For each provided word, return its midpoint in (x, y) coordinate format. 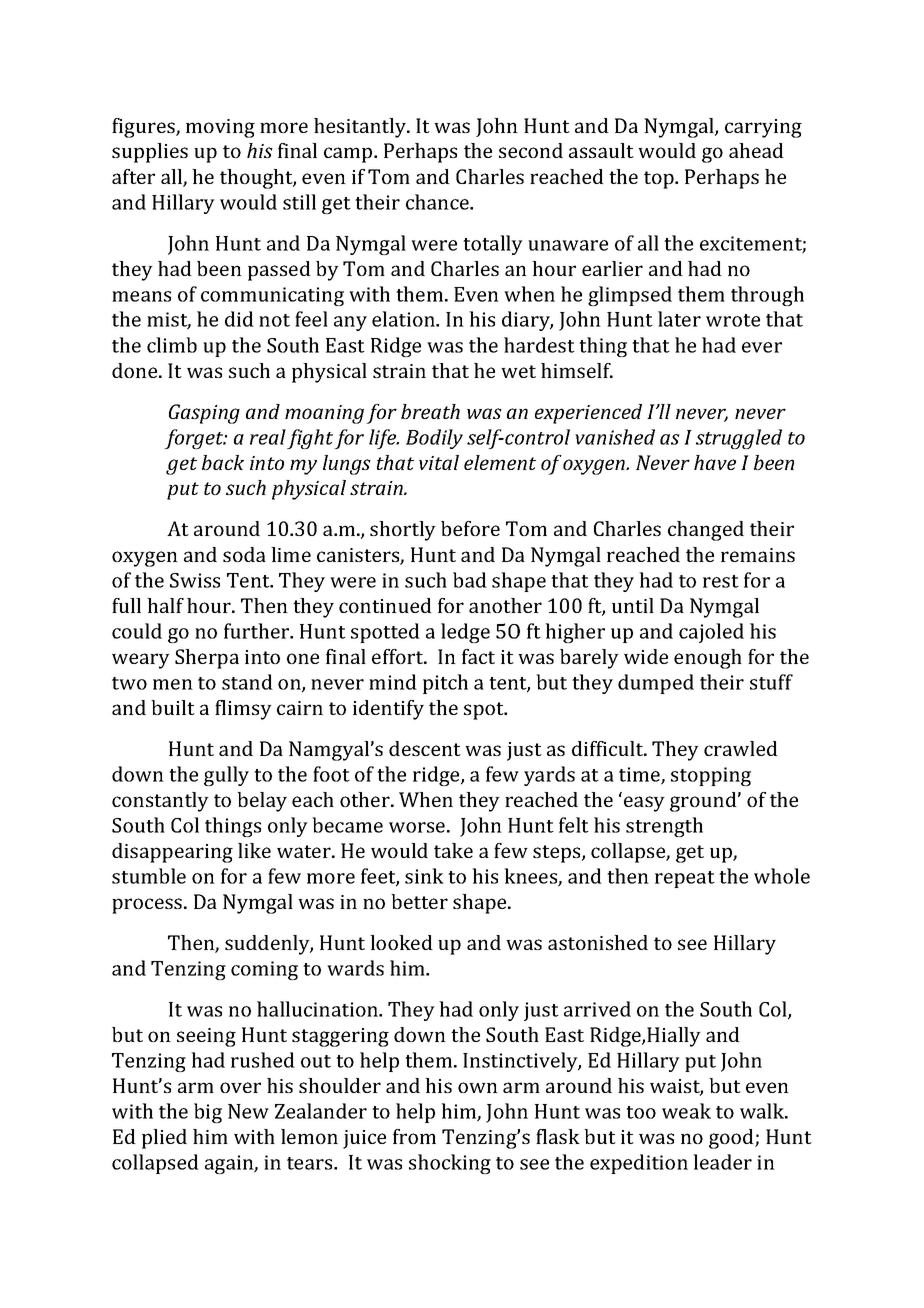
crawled (741, 748)
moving (220, 128)
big (208, 1113)
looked (401, 942)
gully (226, 776)
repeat (685, 879)
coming (264, 970)
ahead (756, 150)
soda (244, 554)
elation (405, 319)
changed (706, 531)
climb (172, 345)
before (470, 528)
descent (425, 748)
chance (438, 202)
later (679, 319)
